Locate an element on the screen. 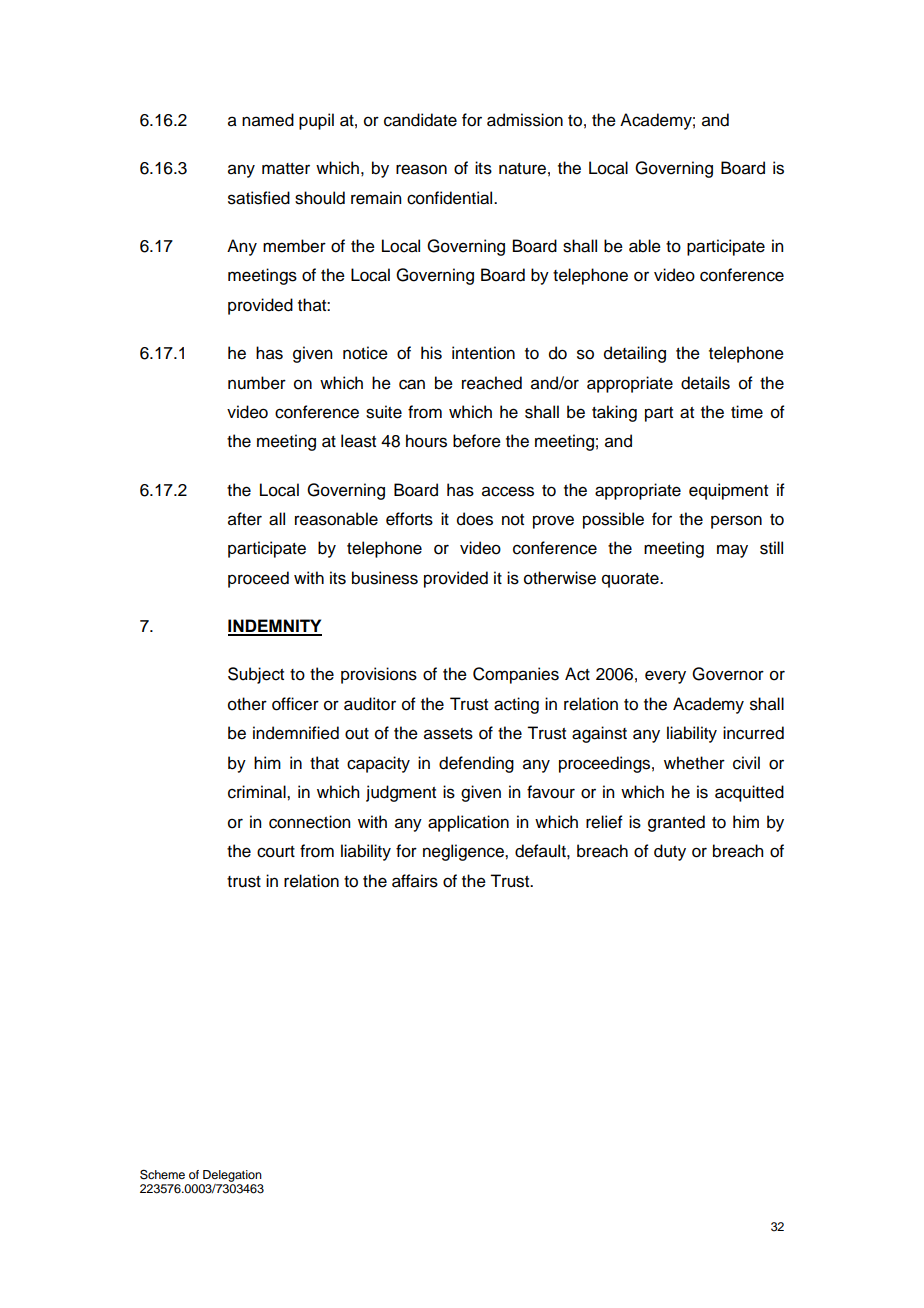  admission is located at coordinates (525, 120).
